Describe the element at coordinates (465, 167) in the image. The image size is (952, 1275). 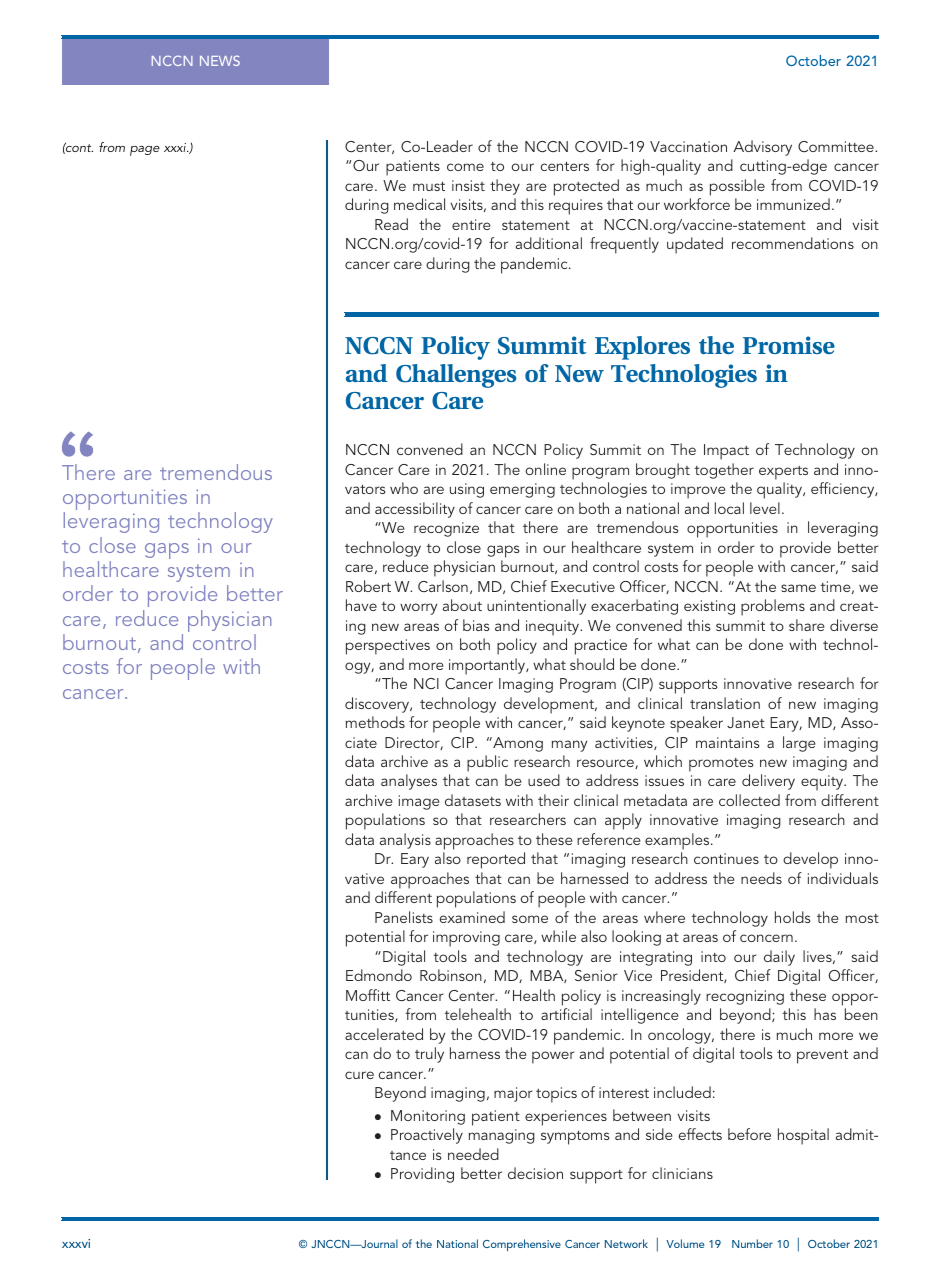
I see `come` at that location.
